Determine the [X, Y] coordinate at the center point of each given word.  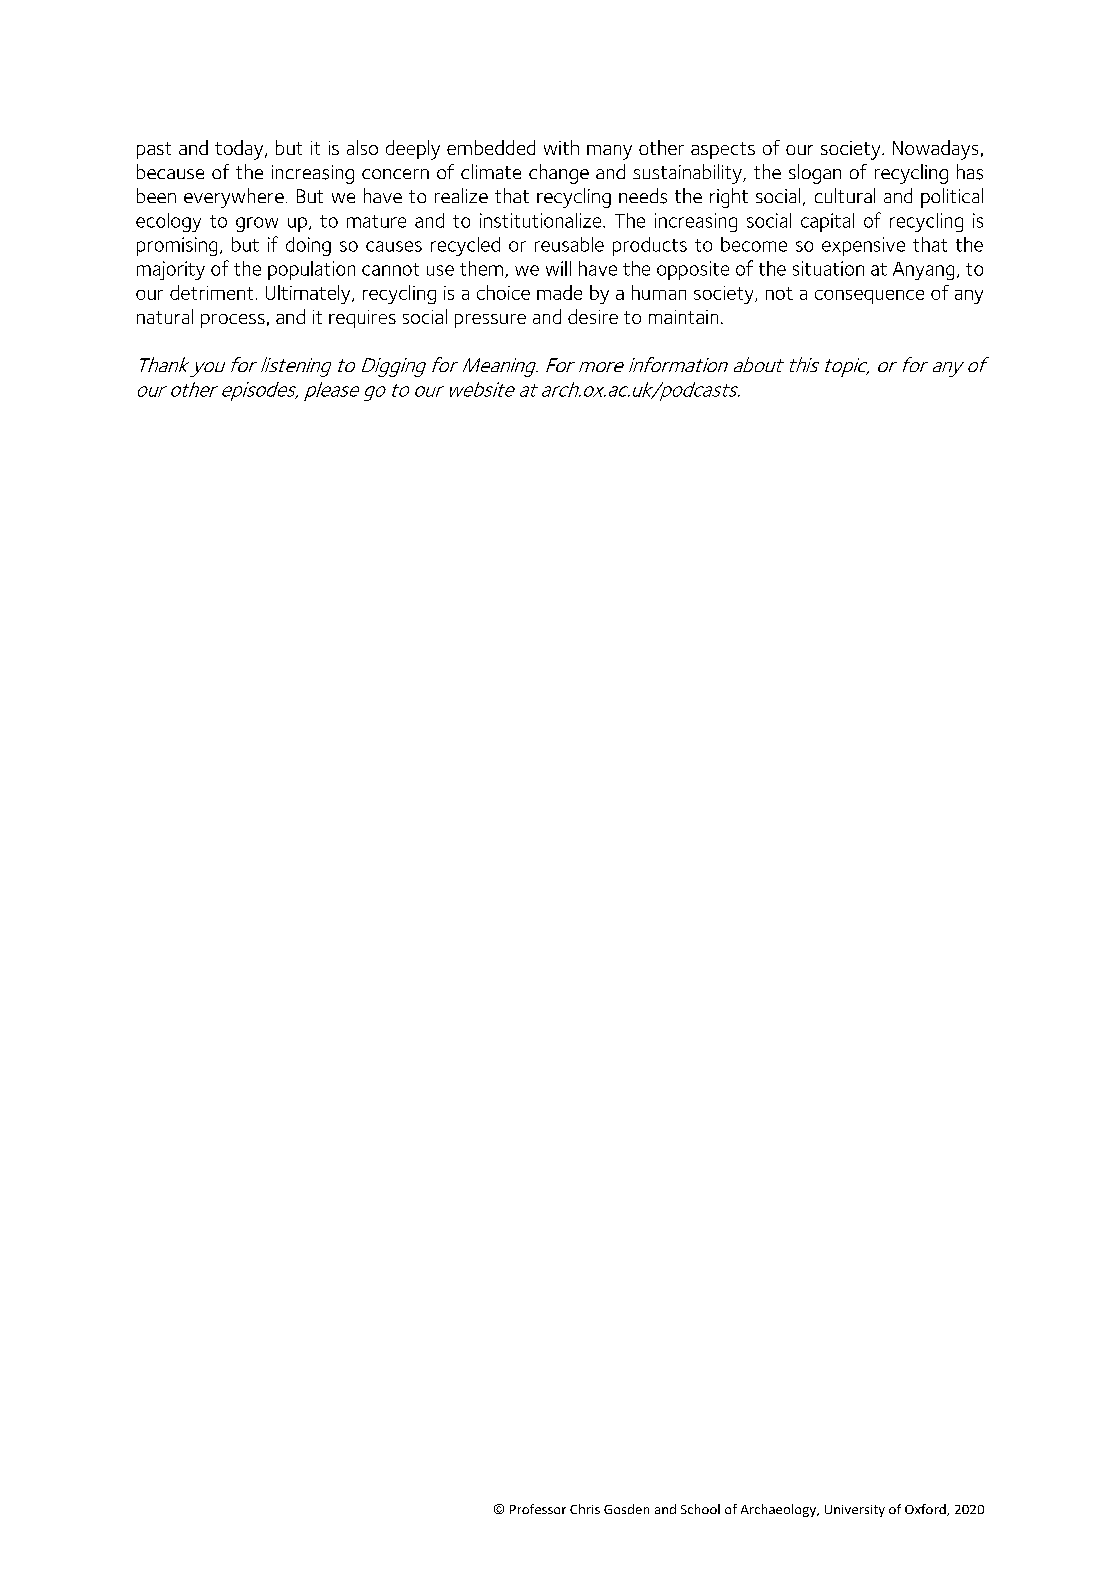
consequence [869, 297]
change [559, 174]
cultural [845, 195]
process [233, 321]
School [700, 1509]
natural [165, 316]
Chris [585, 1509]
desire [593, 316]
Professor [538, 1509]
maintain [683, 317]
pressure [490, 321]
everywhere [234, 198]
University [855, 1511]
